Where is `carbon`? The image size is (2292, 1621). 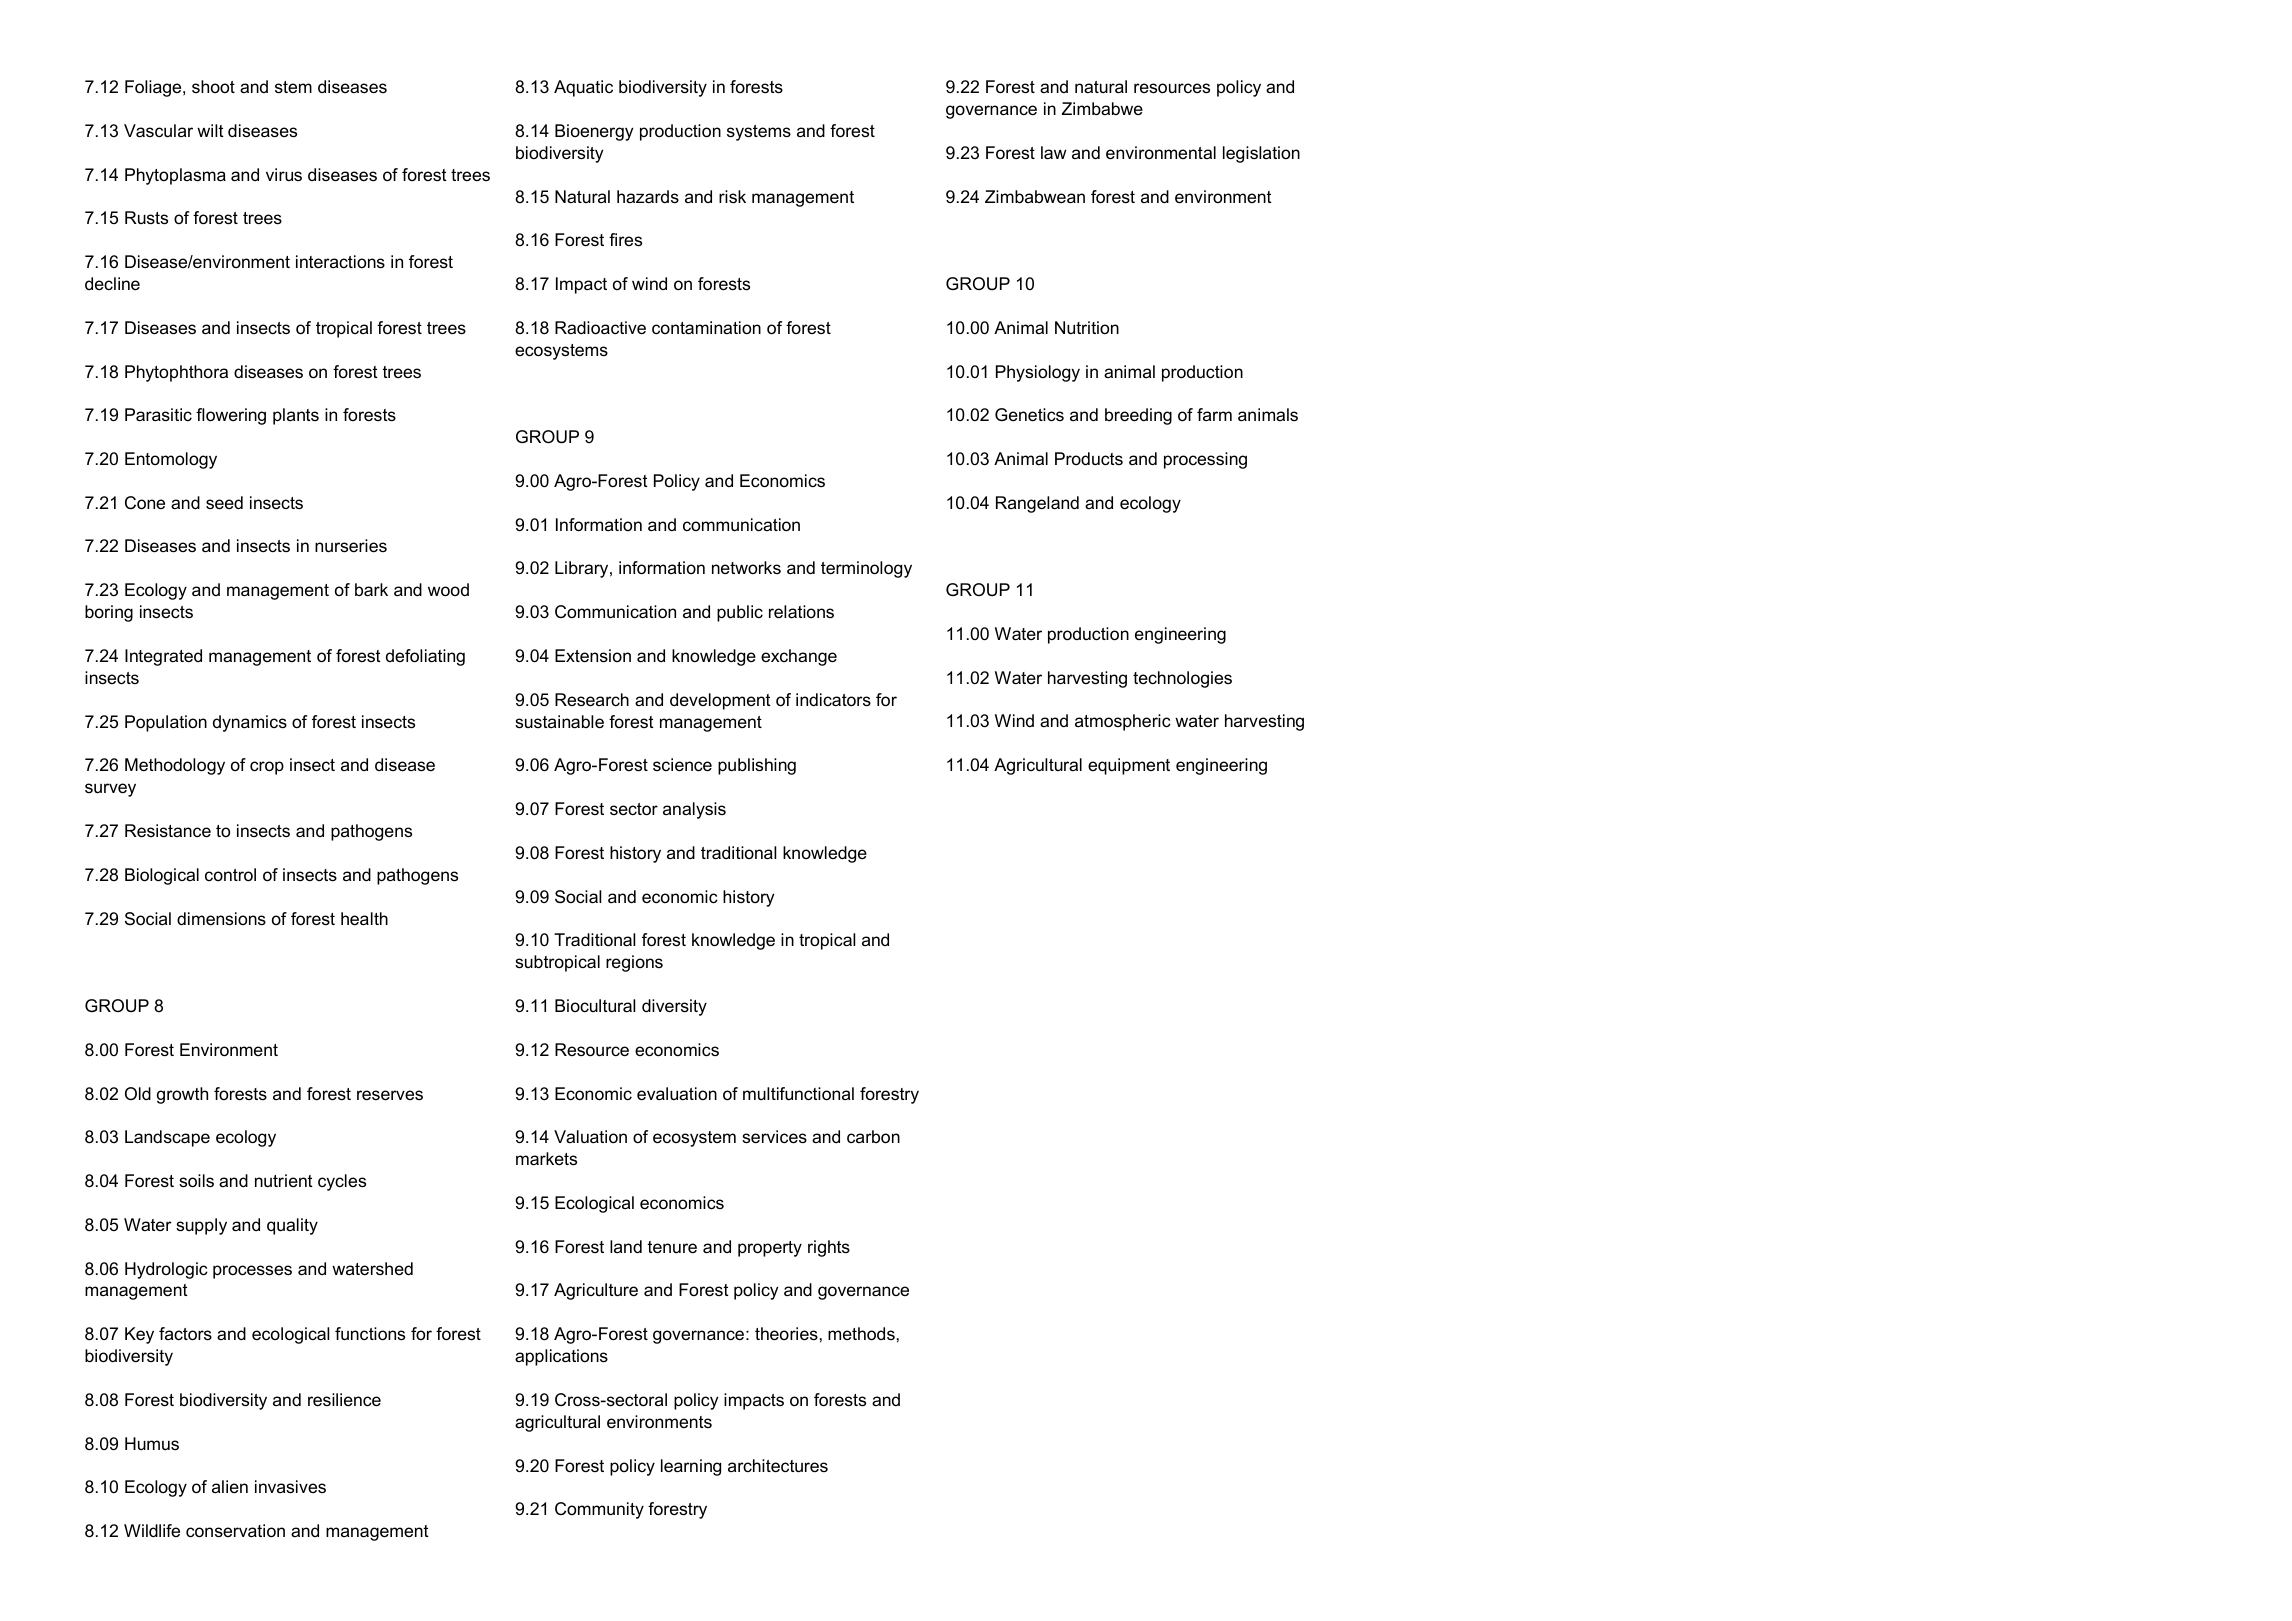 carbon is located at coordinates (873, 1137).
